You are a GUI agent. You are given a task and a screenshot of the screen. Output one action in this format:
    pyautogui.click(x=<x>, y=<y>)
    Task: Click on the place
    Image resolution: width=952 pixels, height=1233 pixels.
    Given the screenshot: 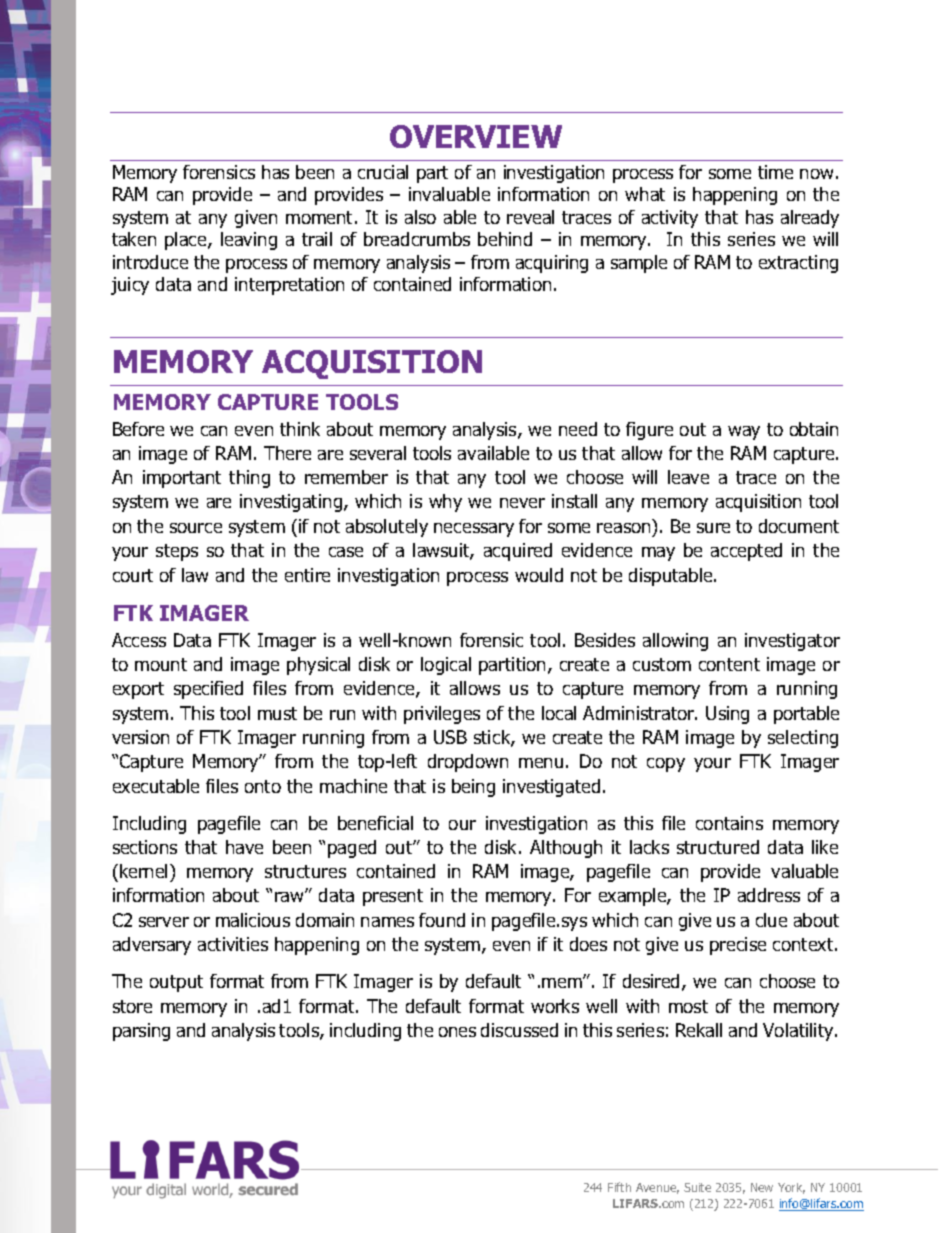 What is the action you would take?
    pyautogui.click(x=187, y=241)
